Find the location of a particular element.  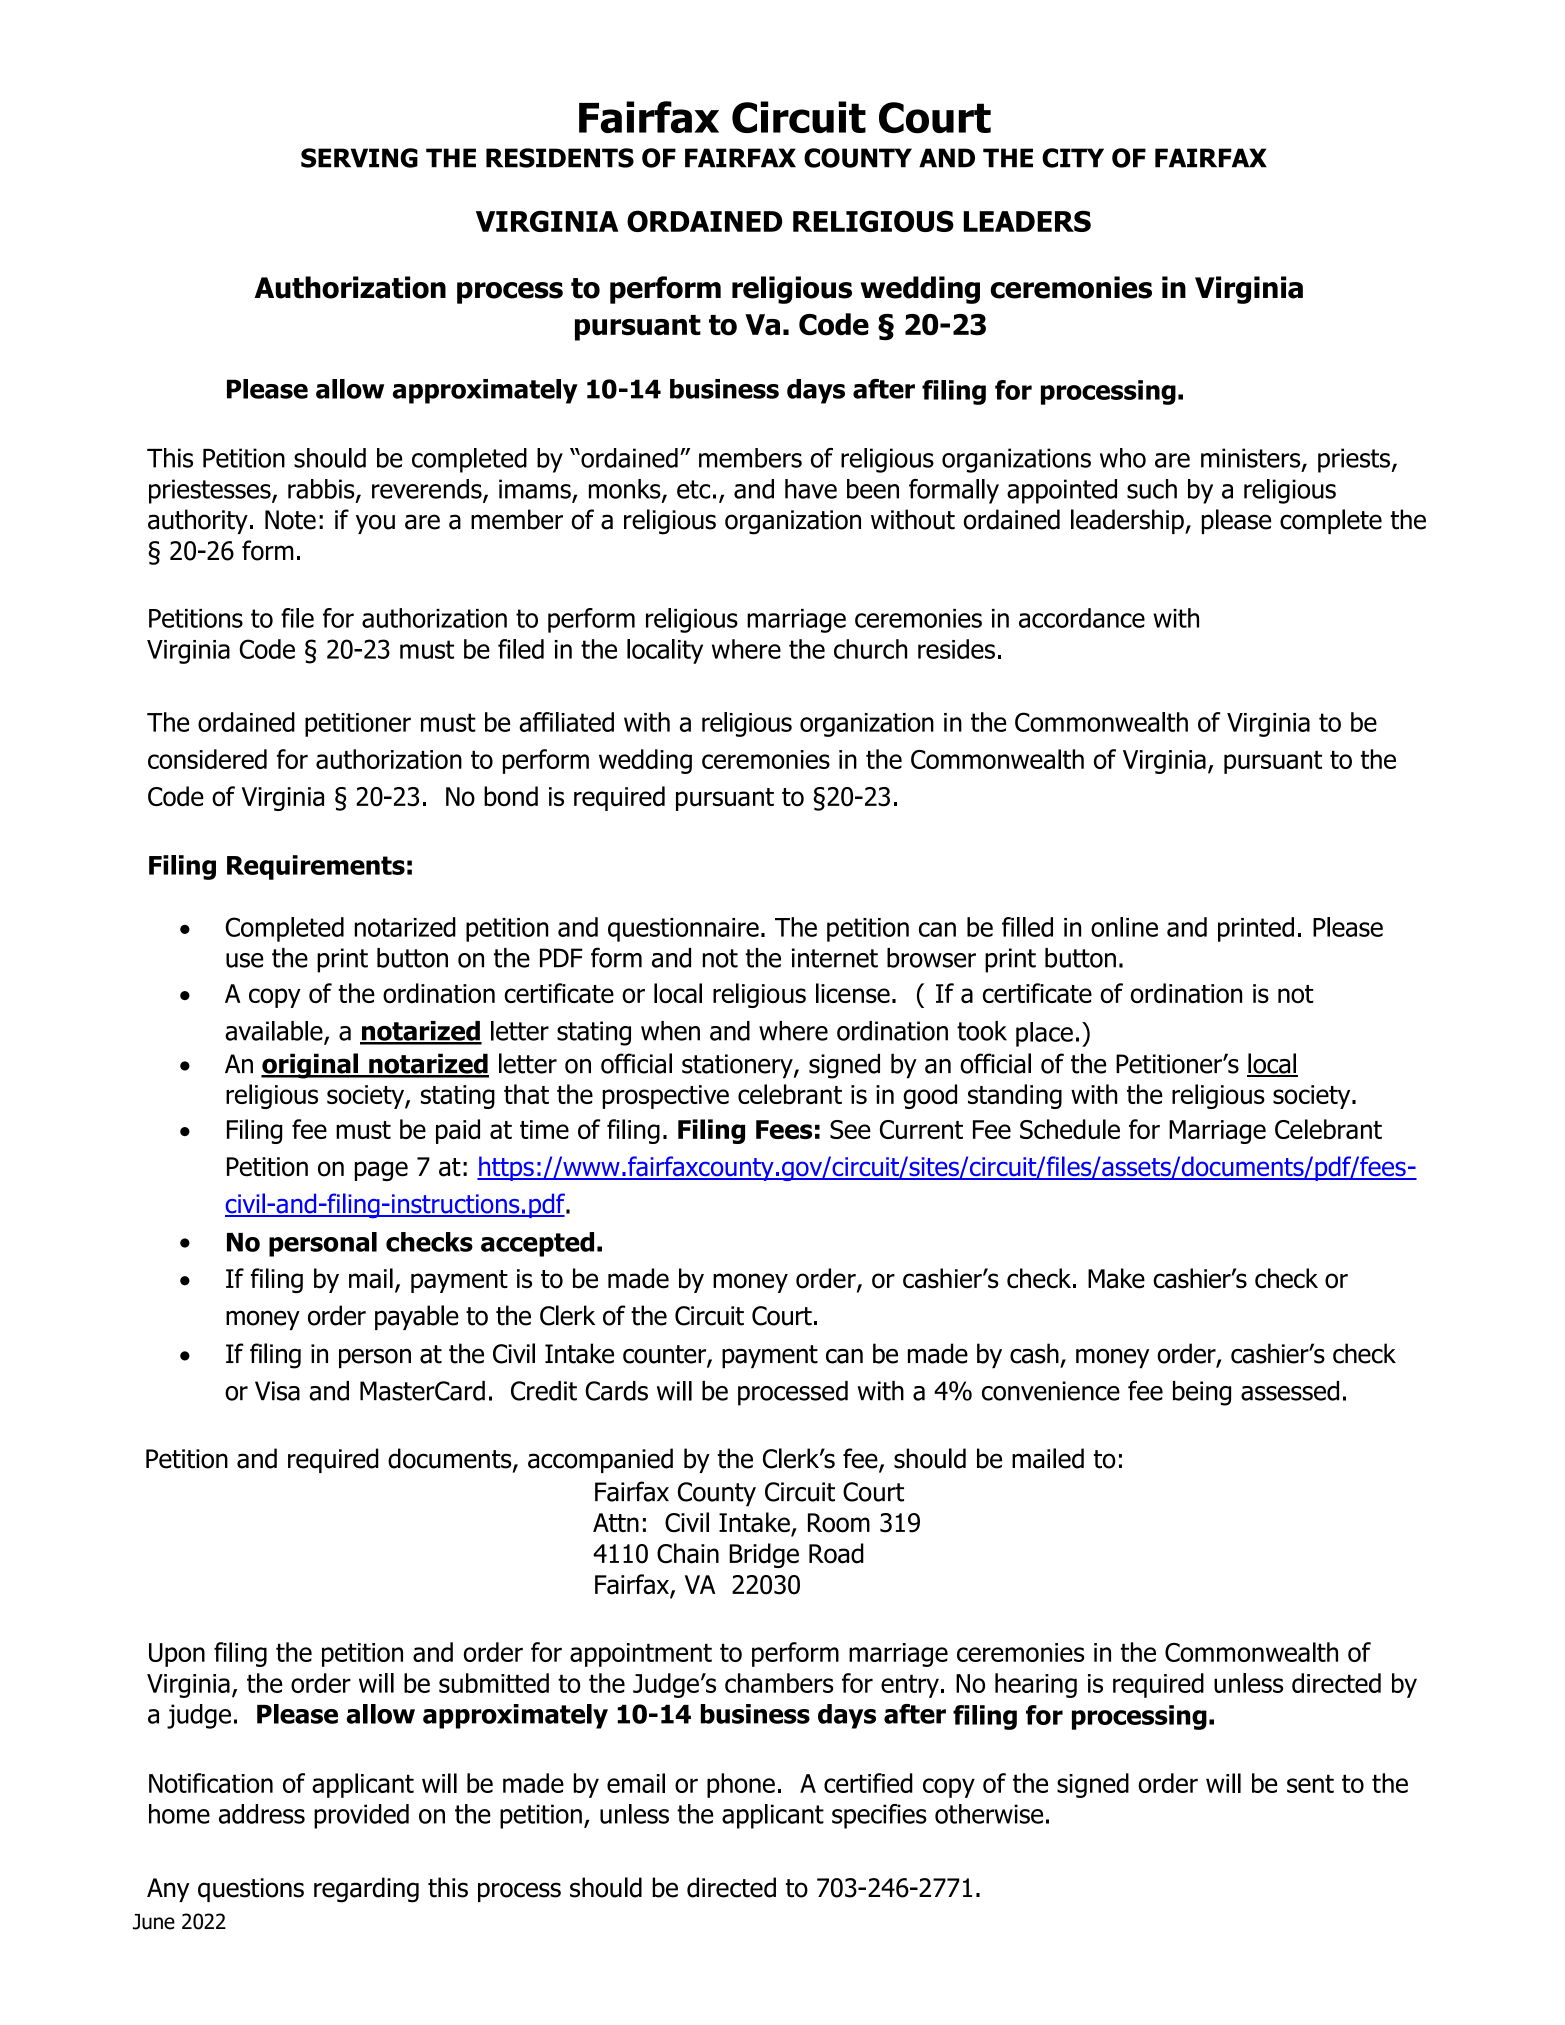

Cards is located at coordinates (616, 1391).
